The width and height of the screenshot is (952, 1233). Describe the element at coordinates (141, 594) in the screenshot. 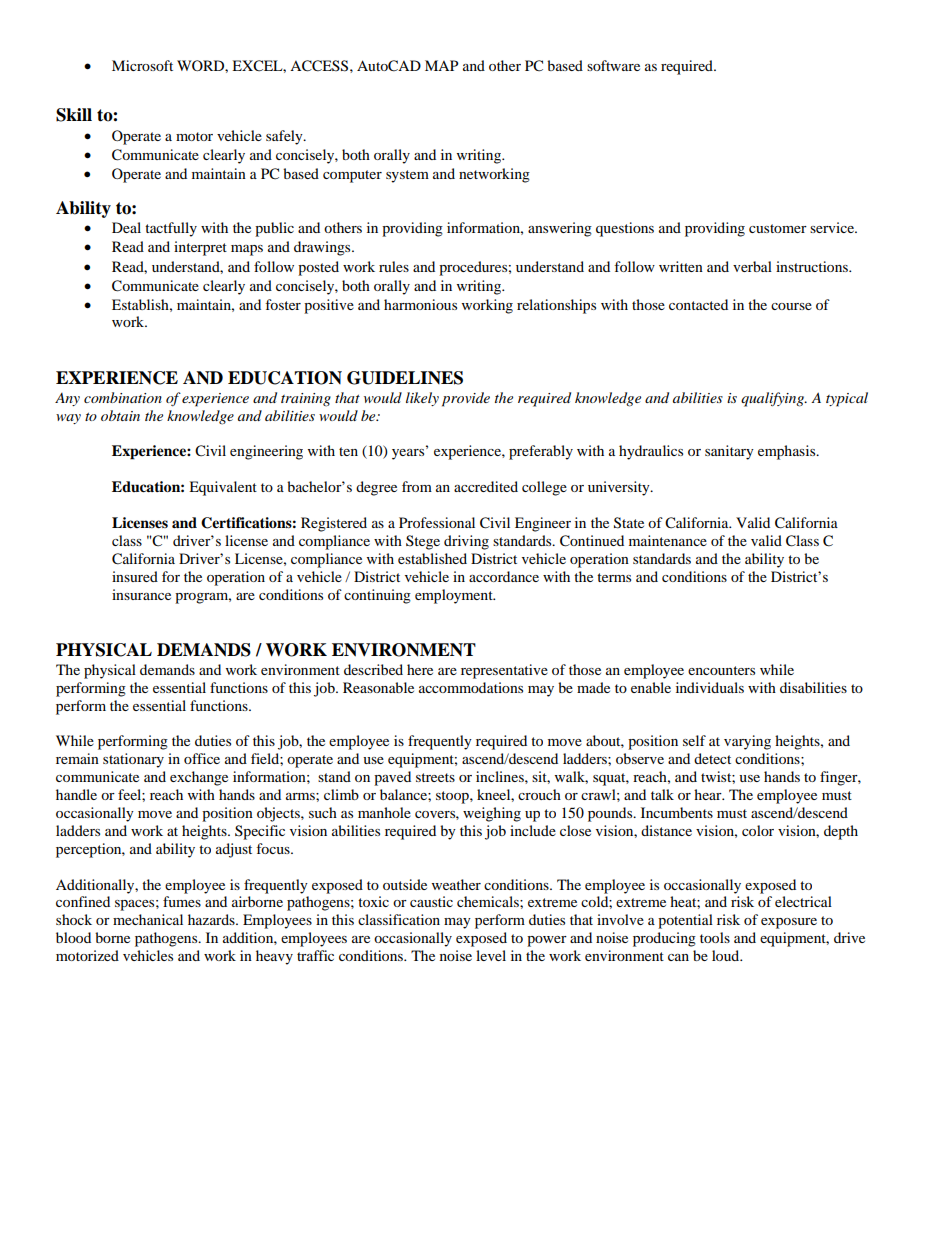

I see `insurance` at that location.
